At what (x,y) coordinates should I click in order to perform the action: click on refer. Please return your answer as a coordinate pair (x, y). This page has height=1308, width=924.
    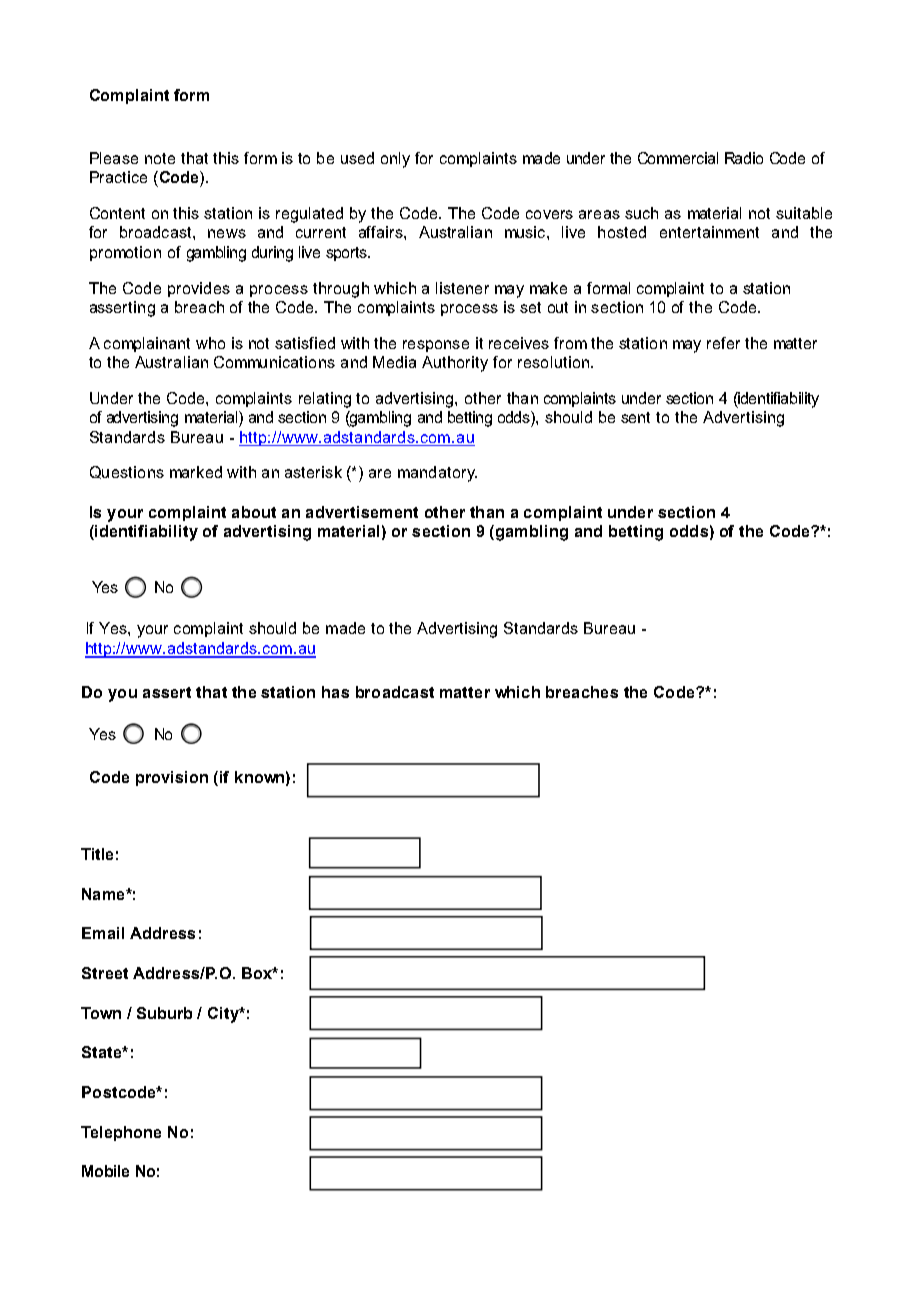
    Looking at the image, I should click on (723, 343).
